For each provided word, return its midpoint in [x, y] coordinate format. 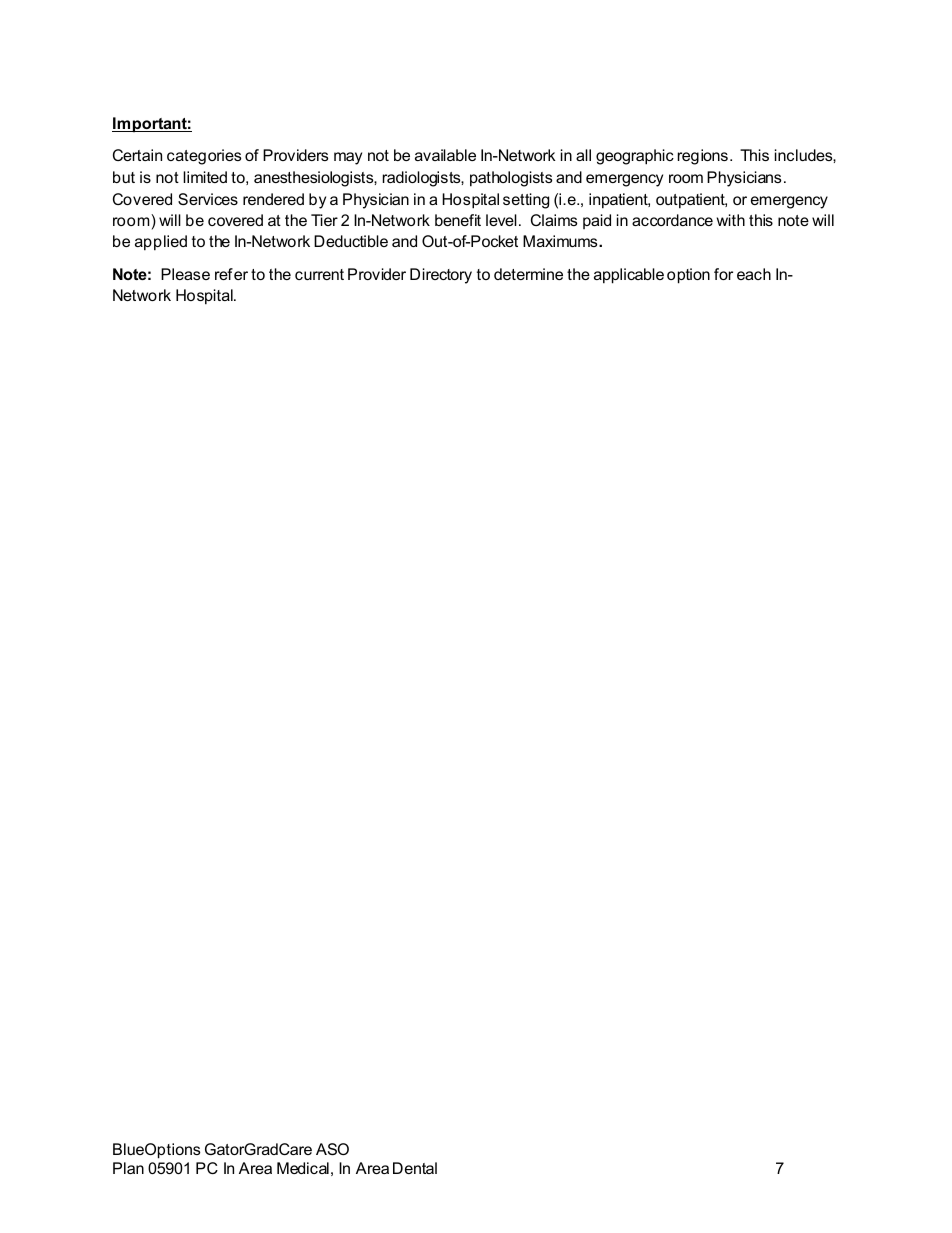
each [754, 274]
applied [161, 243]
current [319, 274]
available [445, 155]
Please [185, 274]
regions [703, 157]
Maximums [561, 241]
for [723, 274]
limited [205, 177]
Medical [303, 1168]
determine [528, 274]
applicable [629, 276]
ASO [332, 1149]
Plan [128, 1168]
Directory [441, 276]
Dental [415, 1168]
